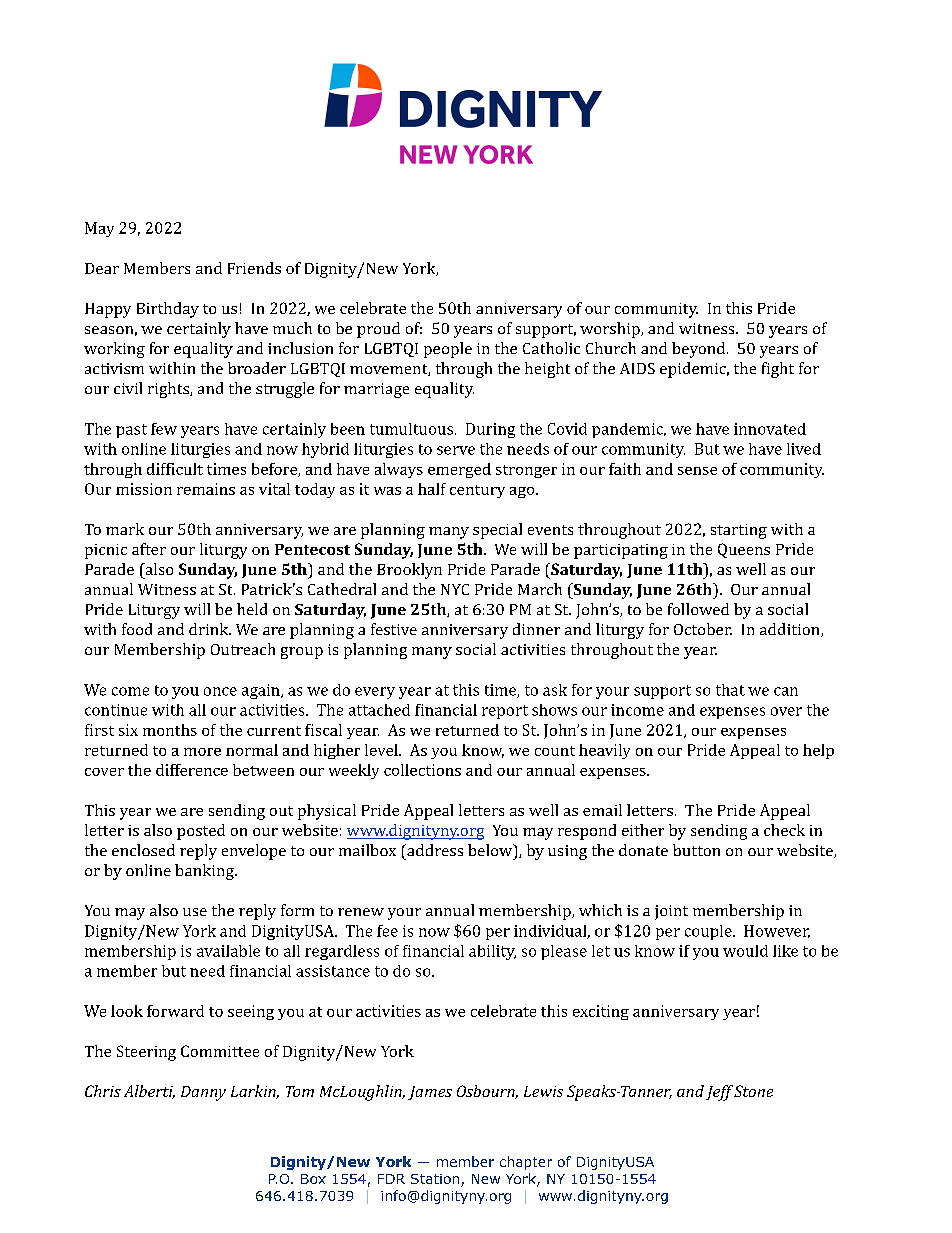 The image size is (952, 1233). Describe the element at coordinates (205, 872) in the image. I see `banking` at that location.
